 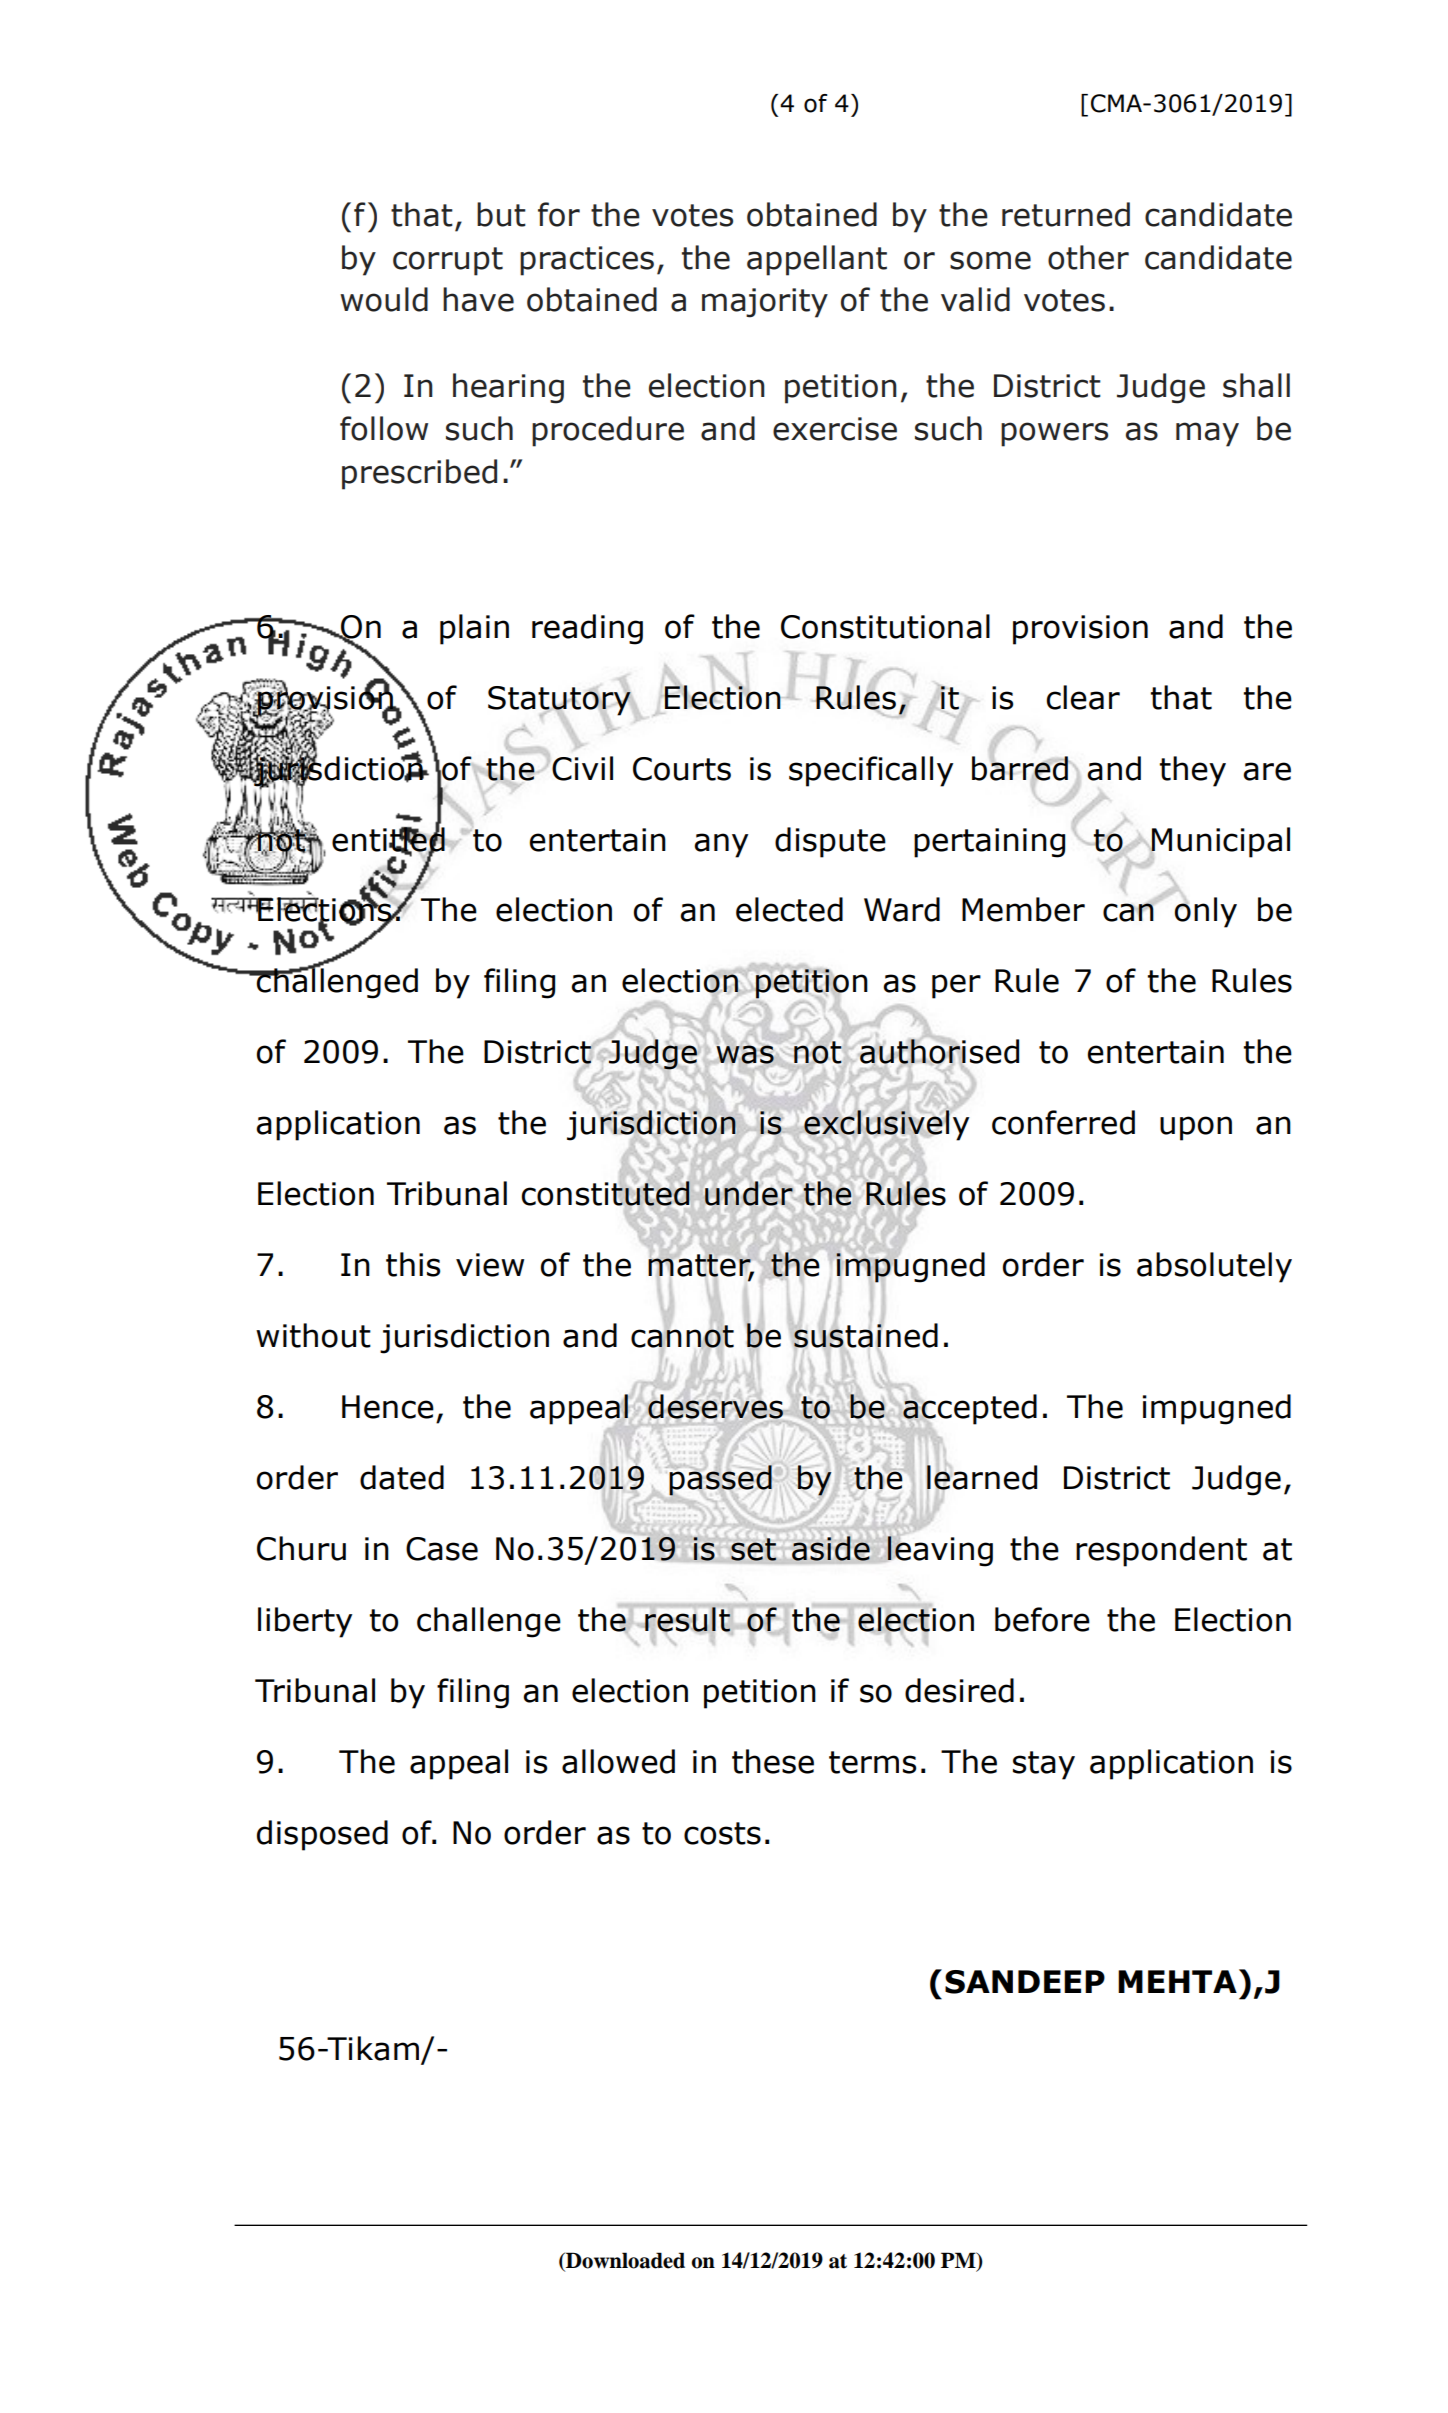 What do you see at coordinates (448, 261) in the screenshot?
I see `corrupt` at bounding box center [448, 261].
